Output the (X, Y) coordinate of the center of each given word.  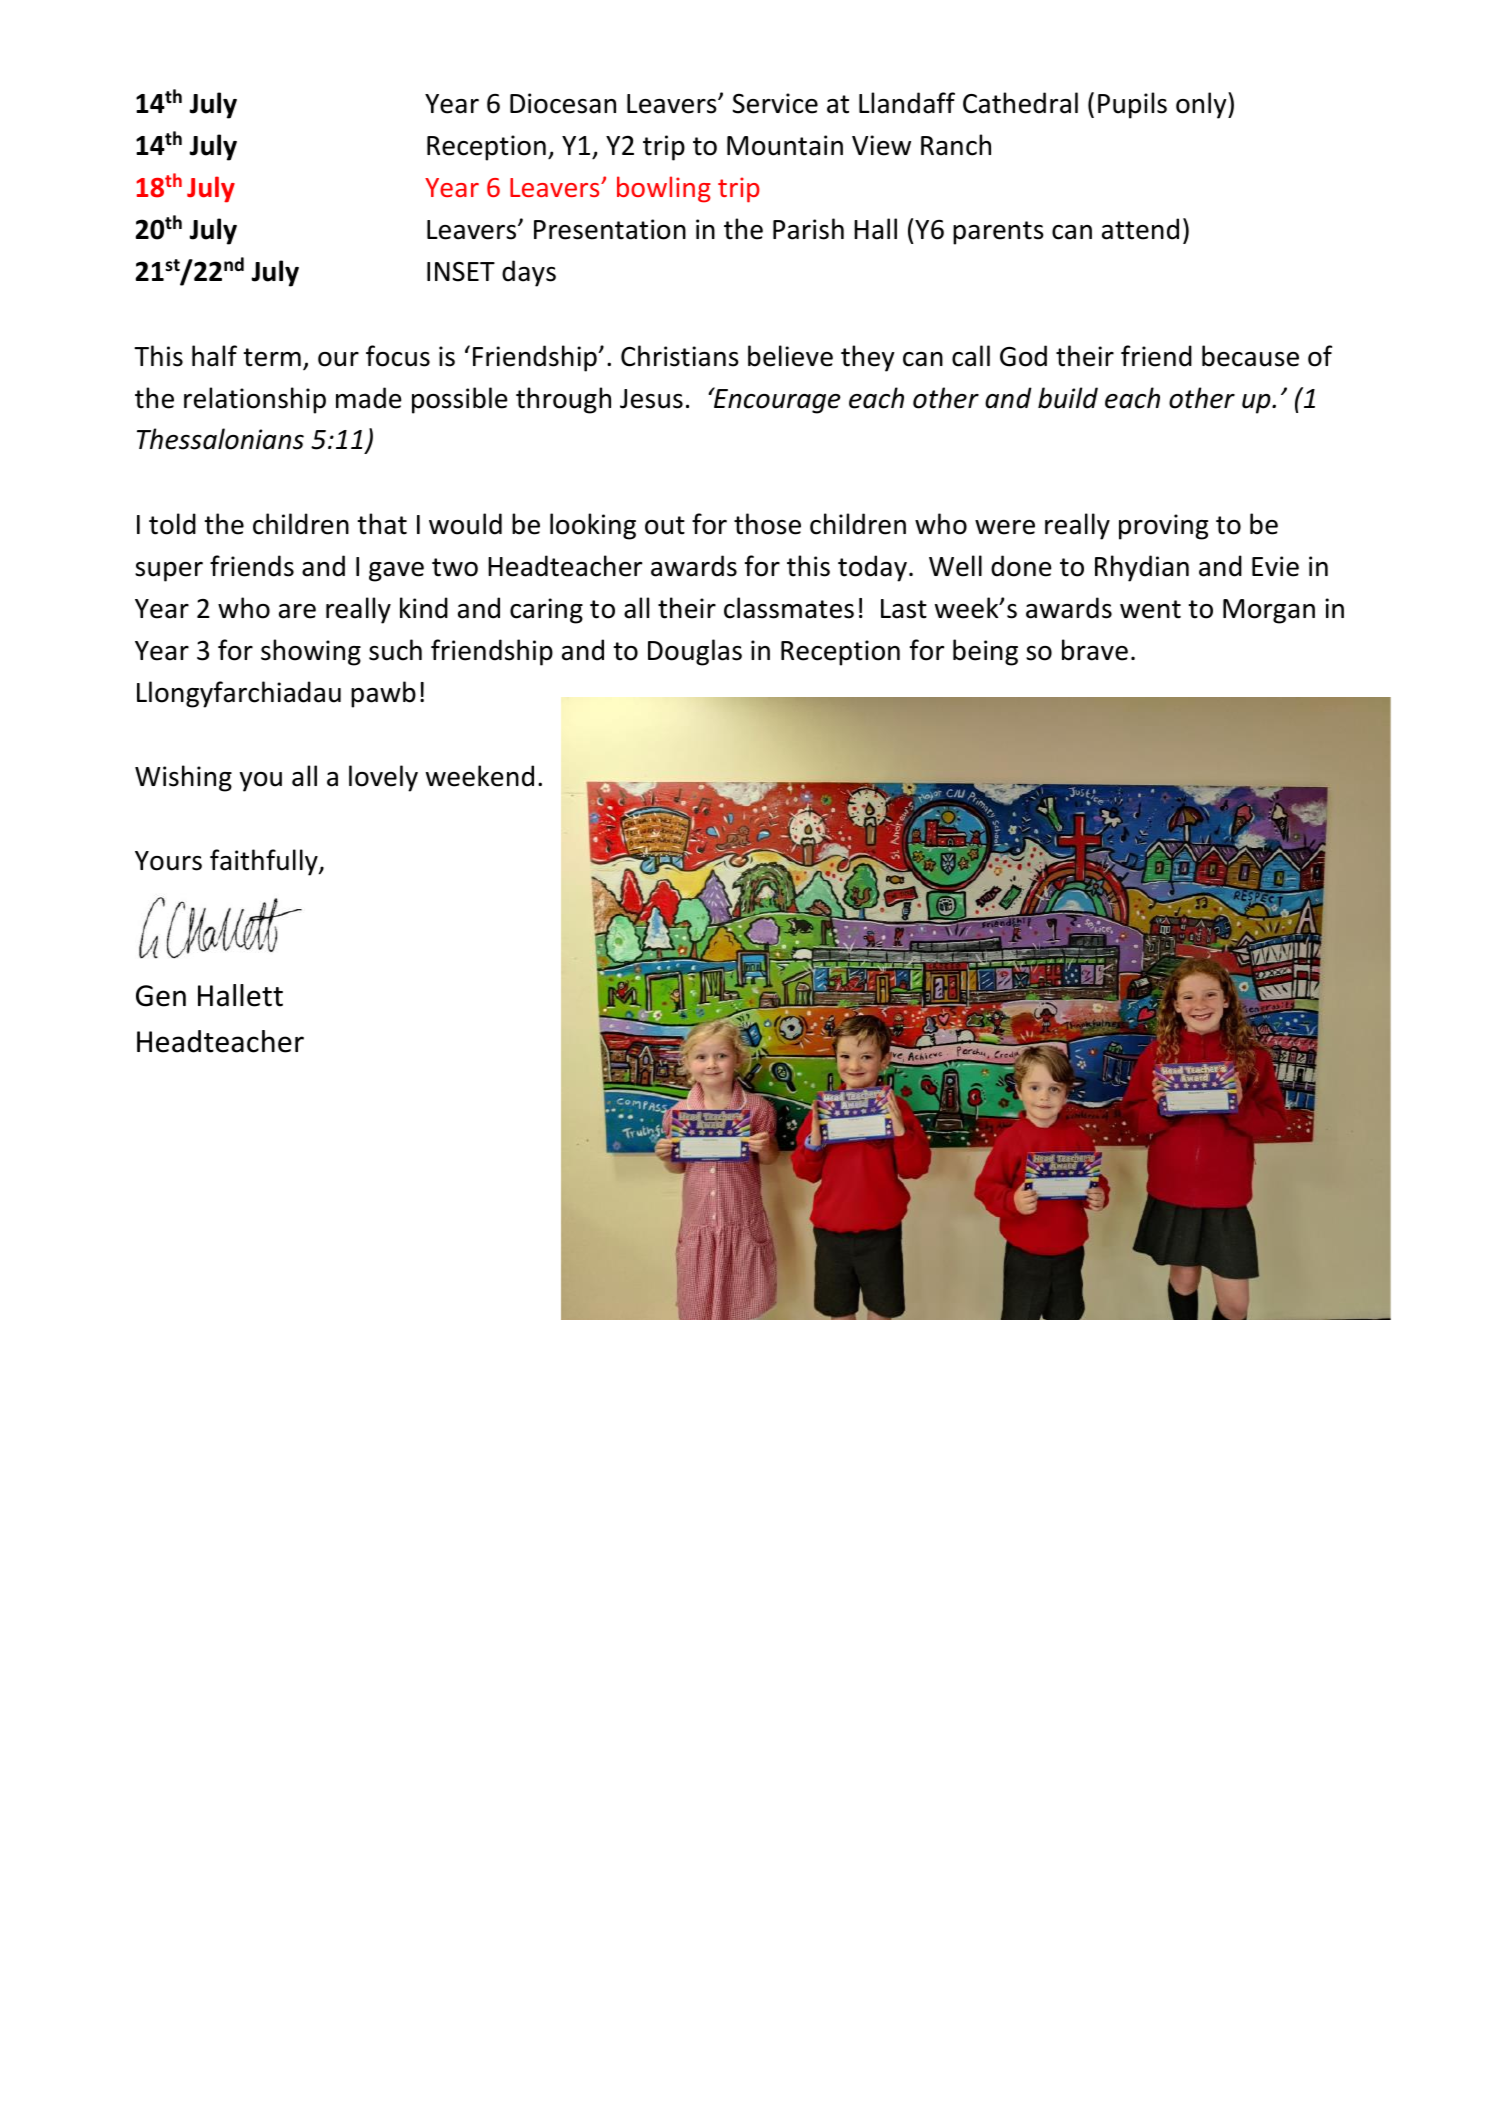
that (382, 524)
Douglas (695, 652)
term (272, 357)
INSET (461, 272)
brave (1095, 650)
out (665, 525)
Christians (680, 356)
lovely (383, 778)
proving (1163, 527)
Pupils (1132, 105)
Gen (161, 996)
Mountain (785, 145)
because (1250, 356)
